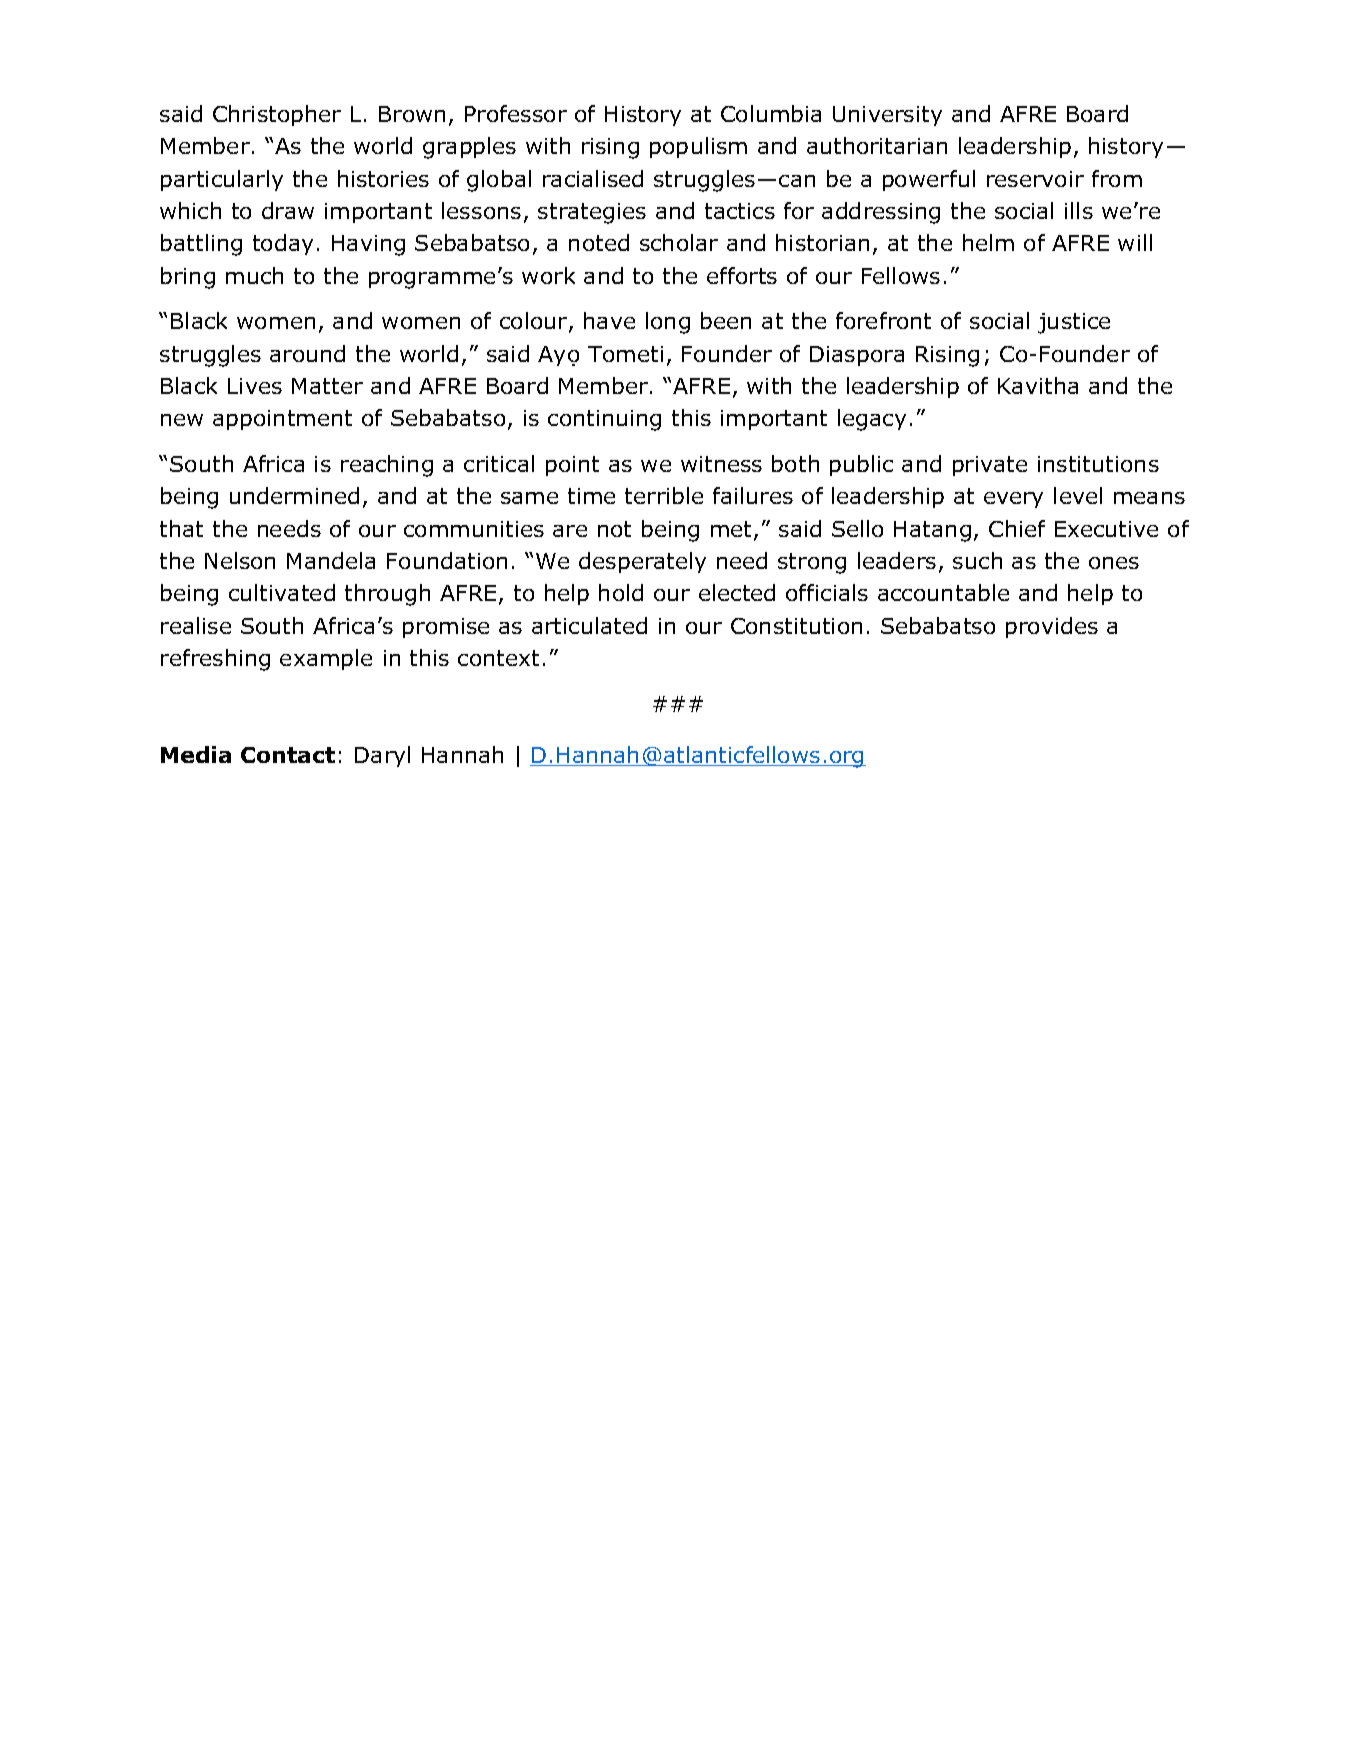 Image resolution: width=1357 pixels, height=1756 pixels. Describe the element at coordinates (277, 115) in the document. I see `Christopher` at that location.
